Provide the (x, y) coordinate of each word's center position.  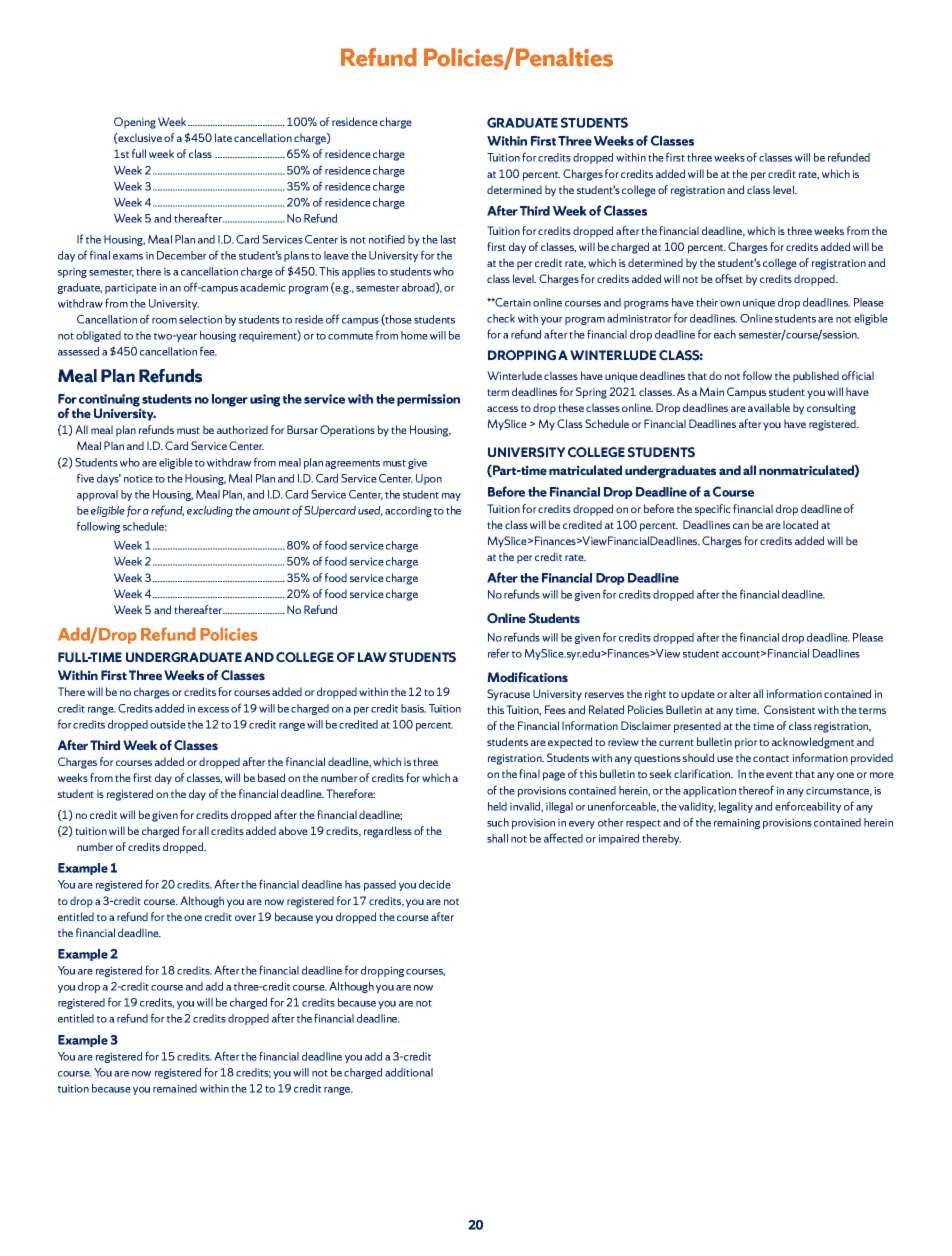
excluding (210, 511)
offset (729, 278)
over (245, 918)
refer (499, 653)
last (448, 239)
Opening (135, 123)
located (800, 524)
